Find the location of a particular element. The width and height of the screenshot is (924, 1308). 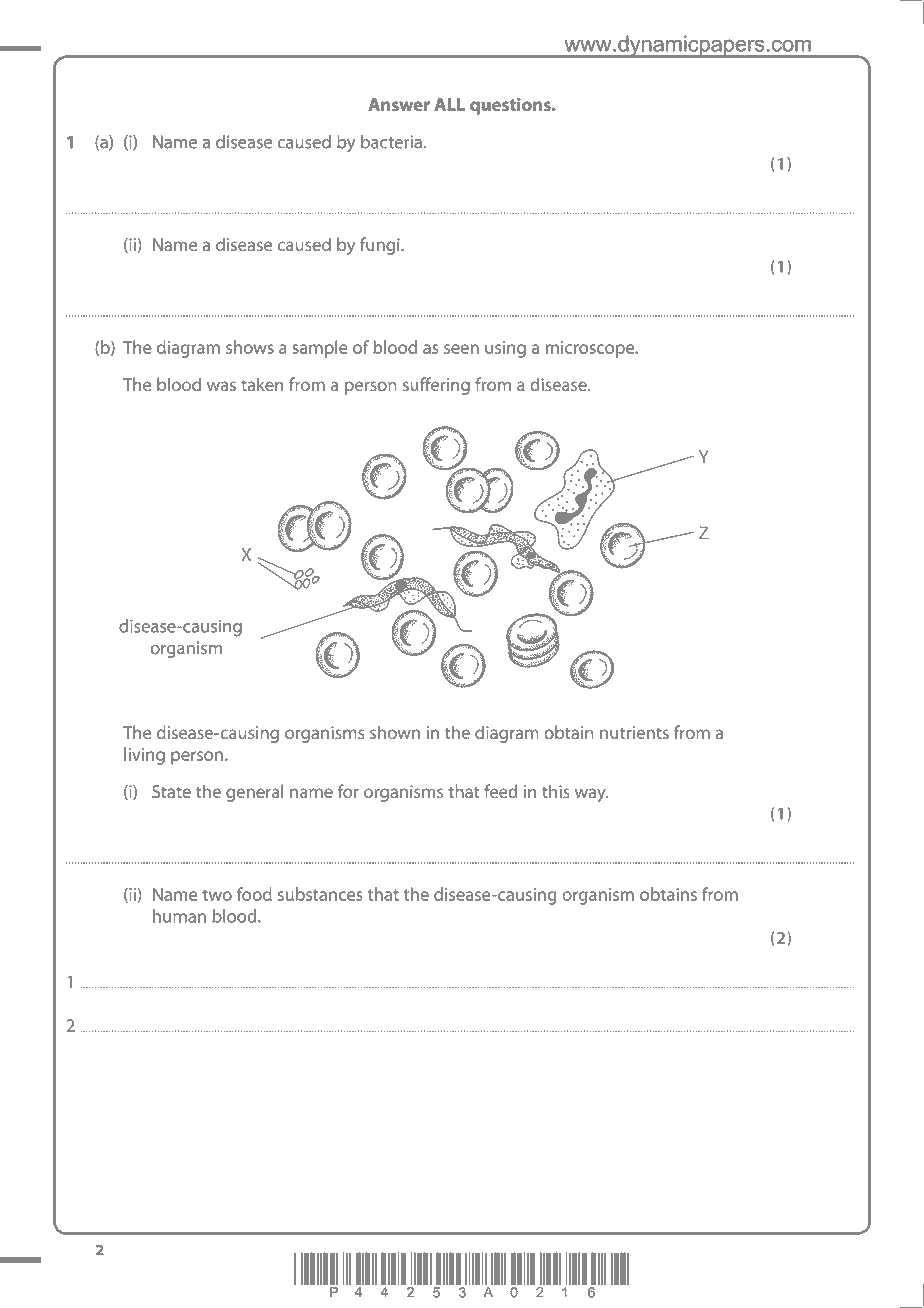

seen is located at coordinates (461, 349).
